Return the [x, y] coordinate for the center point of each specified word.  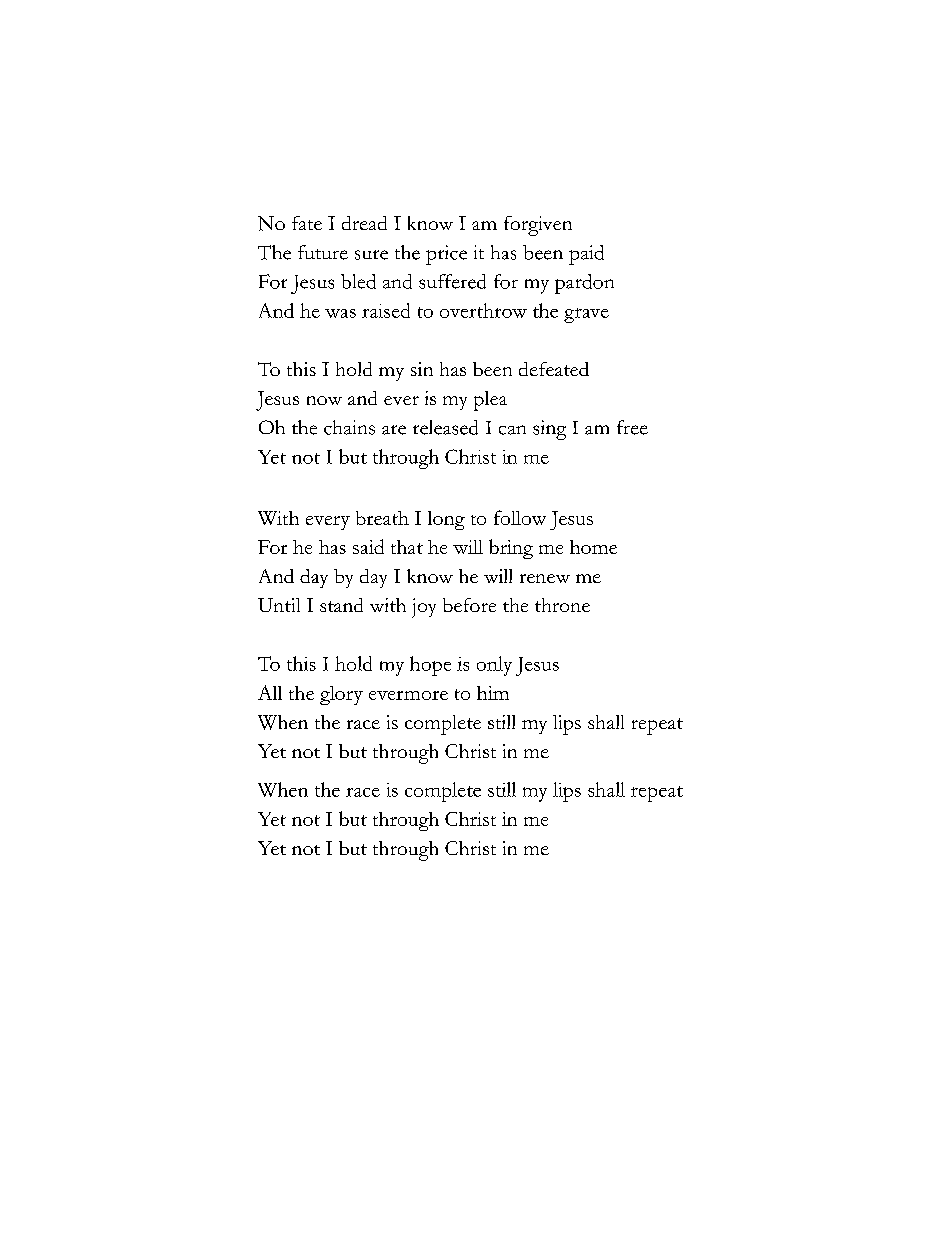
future [323, 252]
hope [430, 666]
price [446, 255]
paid [586, 255]
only [494, 666]
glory [341, 695]
